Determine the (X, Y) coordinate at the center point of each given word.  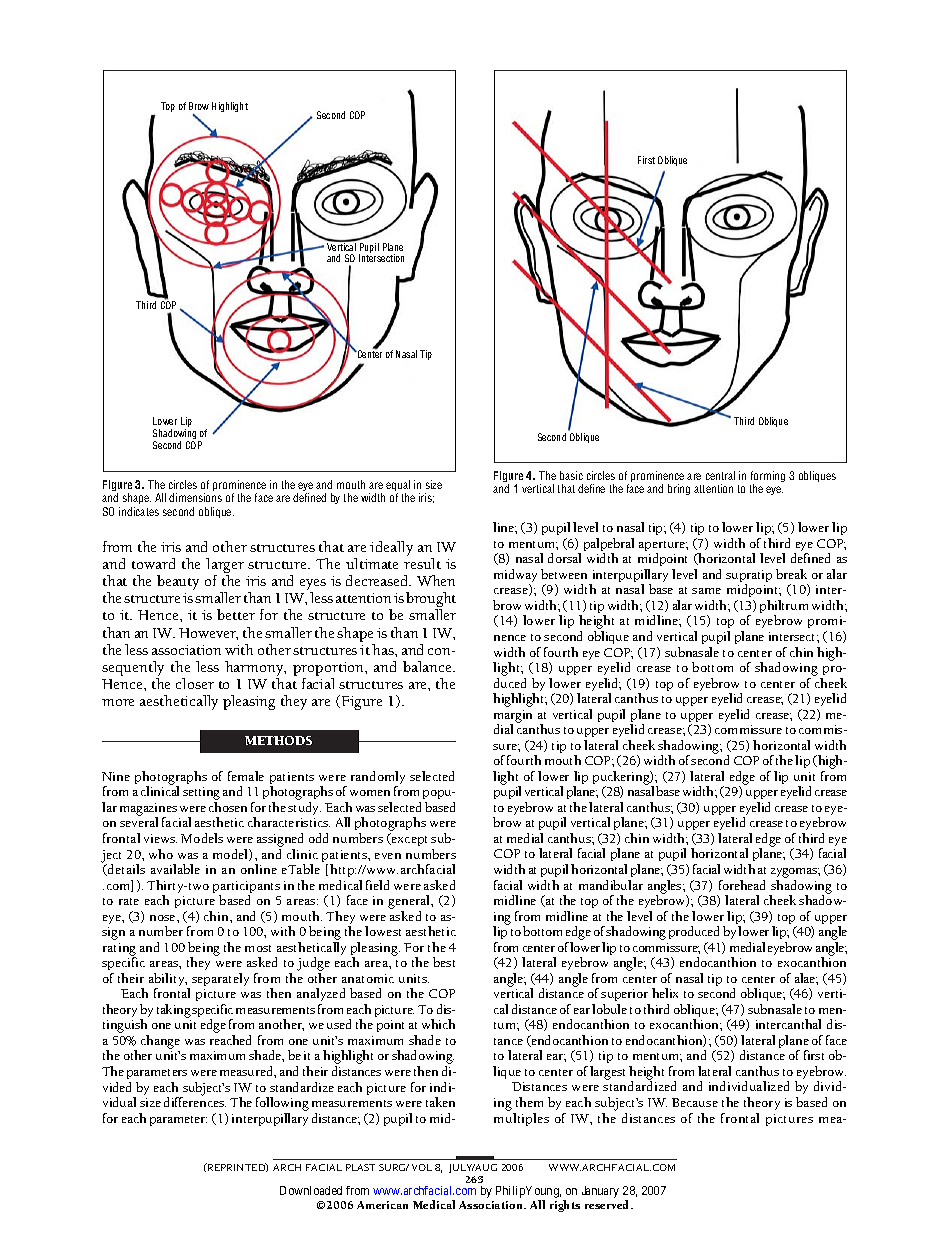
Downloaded (311, 1190)
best (444, 962)
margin (513, 717)
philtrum (784, 608)
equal (398, 487)
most (258, 948)
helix (665, 993)
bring (679, 489)
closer (195, 683)
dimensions (195, 497)
